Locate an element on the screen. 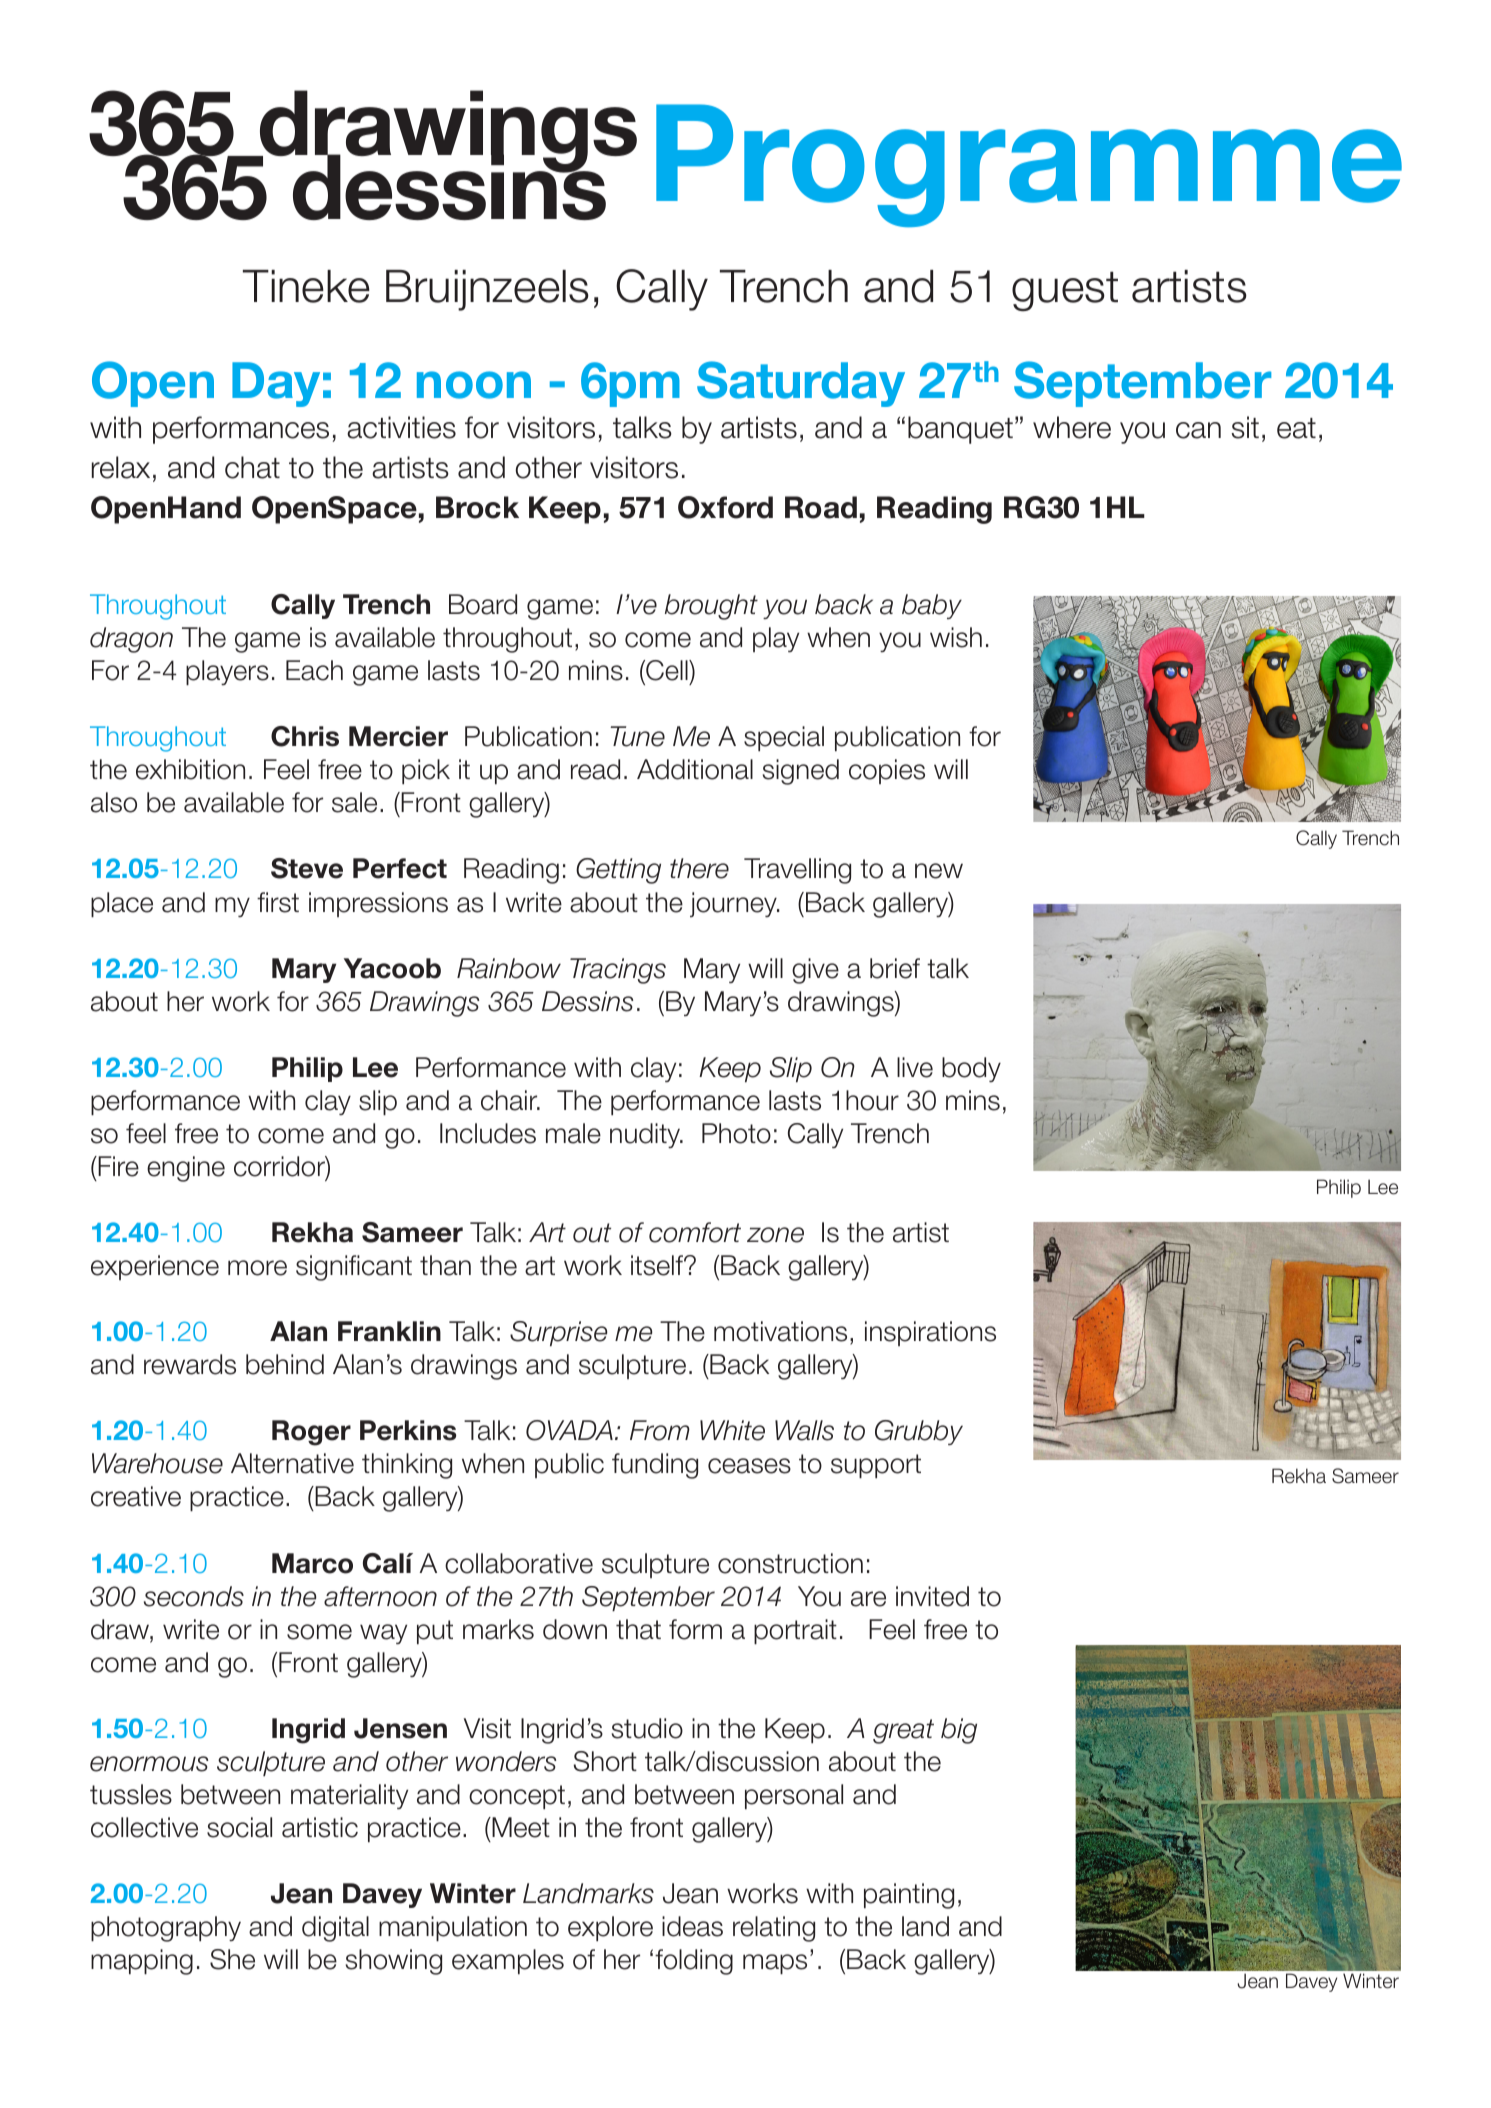  chat is located at coordinates (252, 467).
